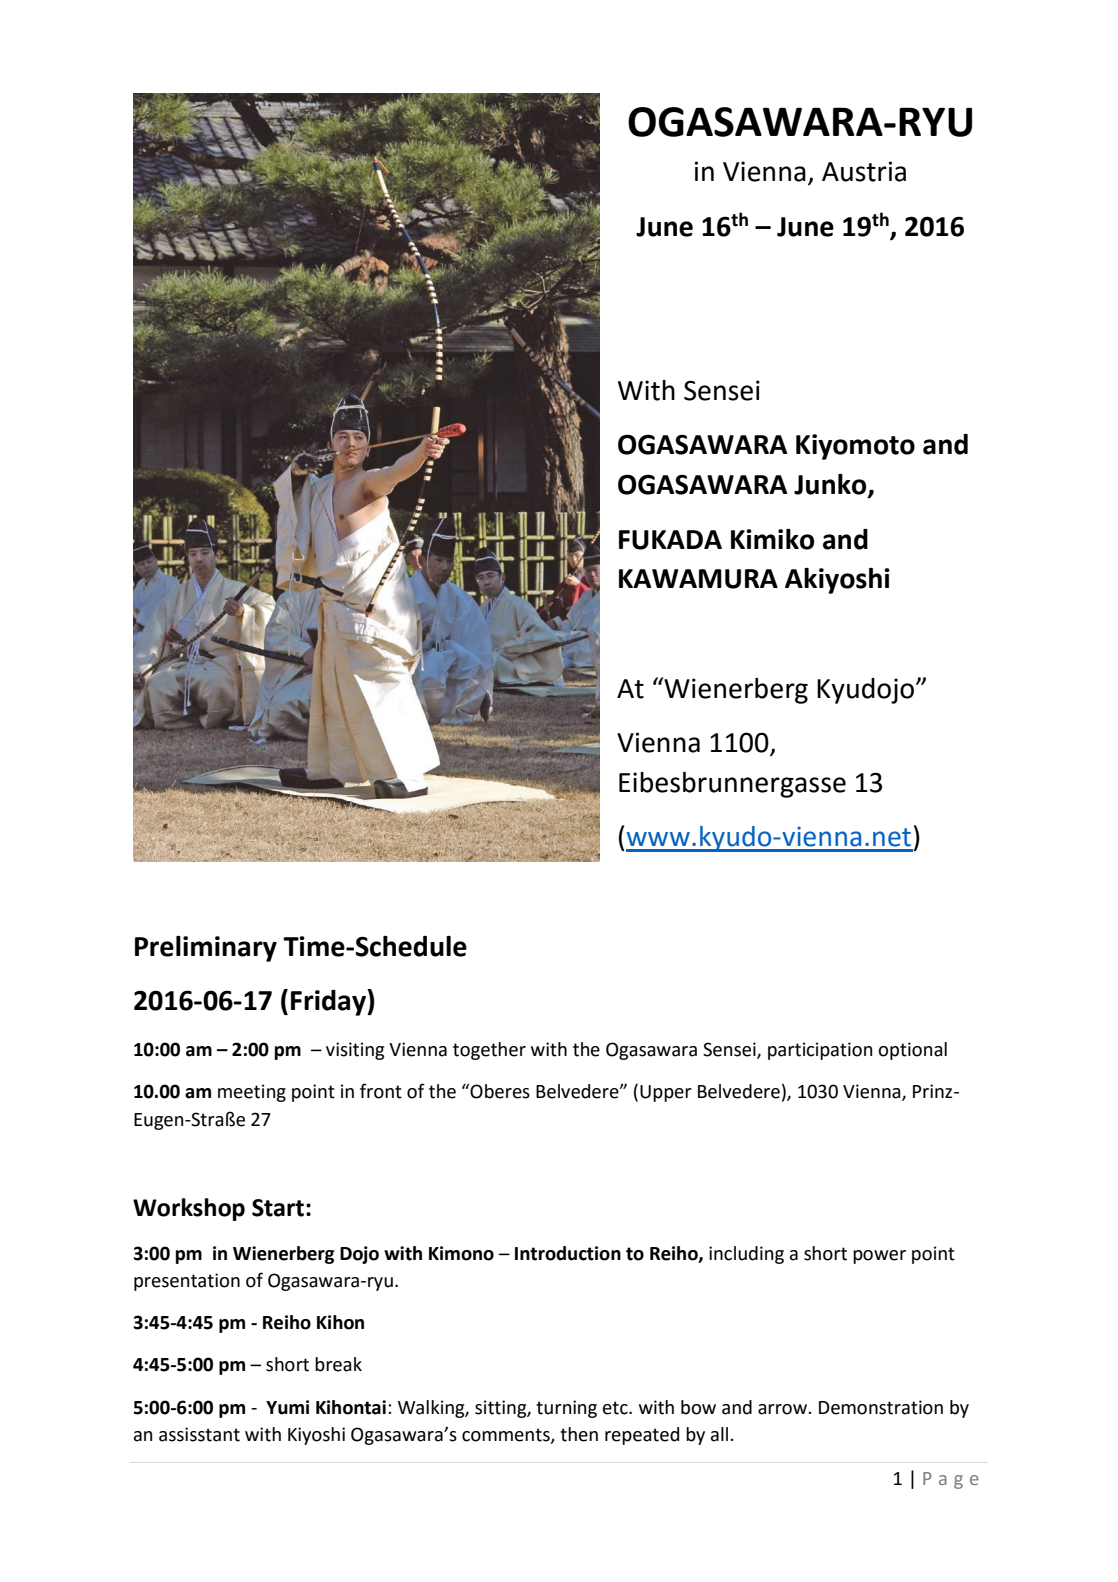  I want to click on Kimiko, so click(772, 539).
